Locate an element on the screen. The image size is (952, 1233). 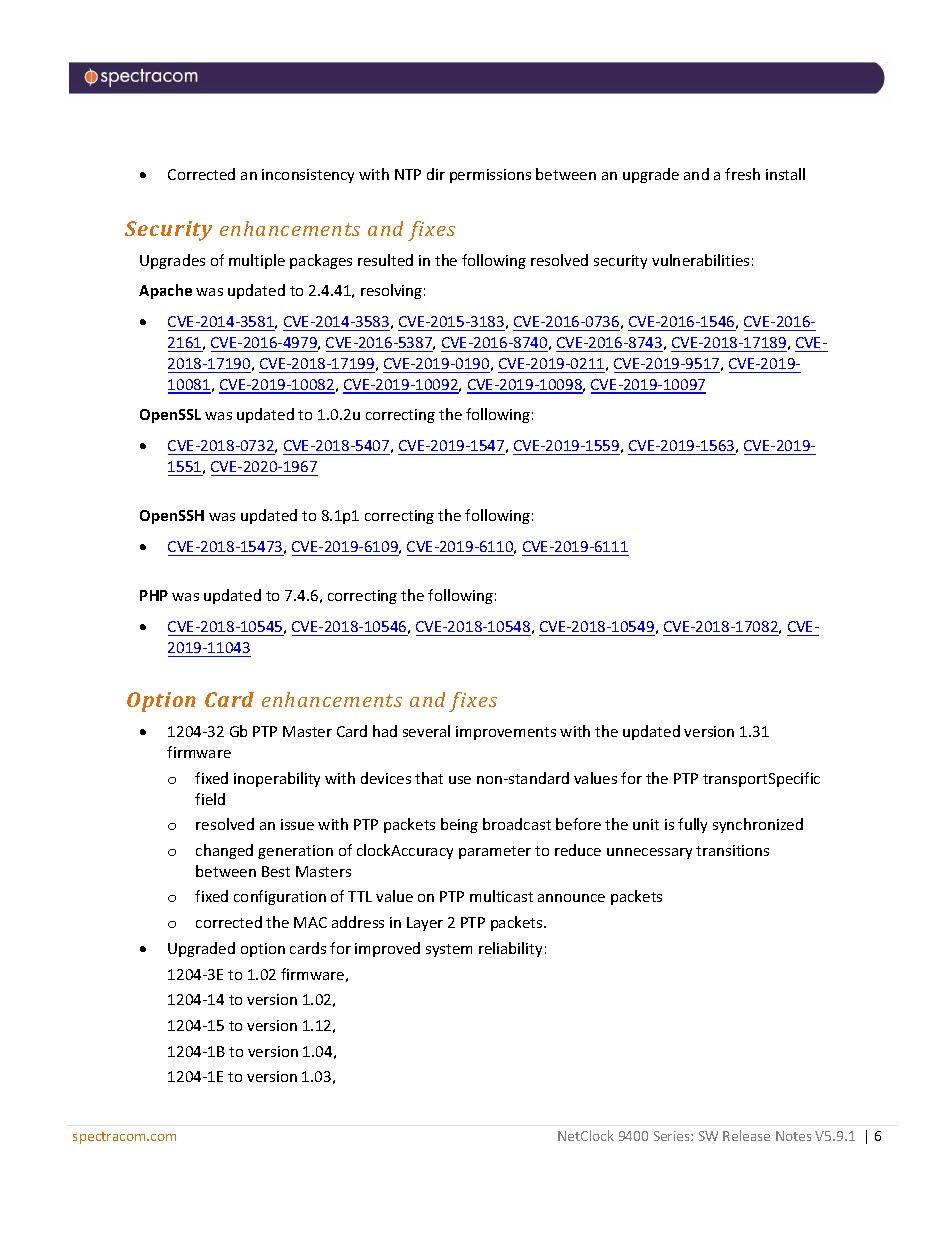
fresh is located at coordinates (742, 174).
